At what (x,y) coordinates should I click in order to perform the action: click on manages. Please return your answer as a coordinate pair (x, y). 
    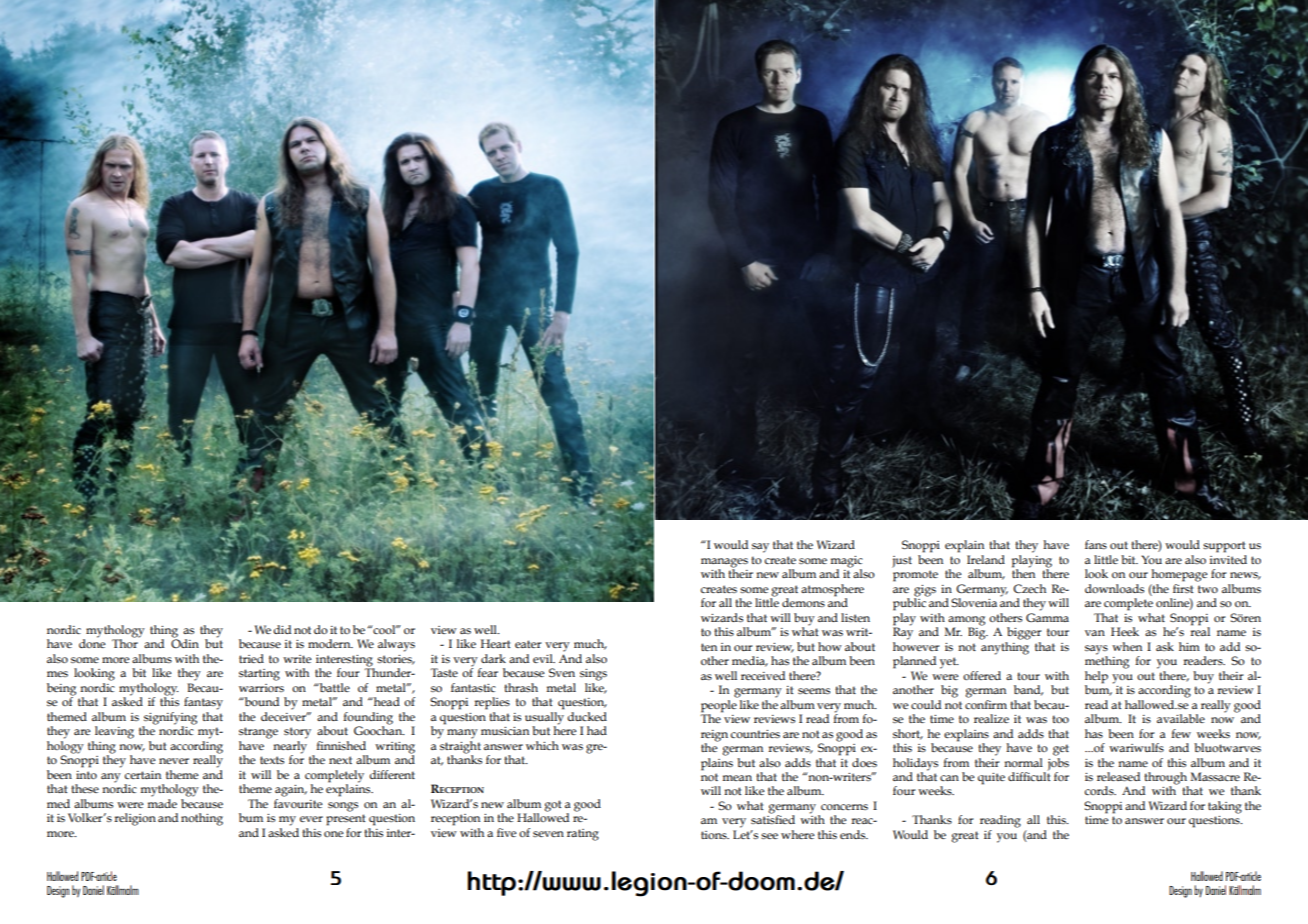
    Looking at the image, I should click on (724, 564).
